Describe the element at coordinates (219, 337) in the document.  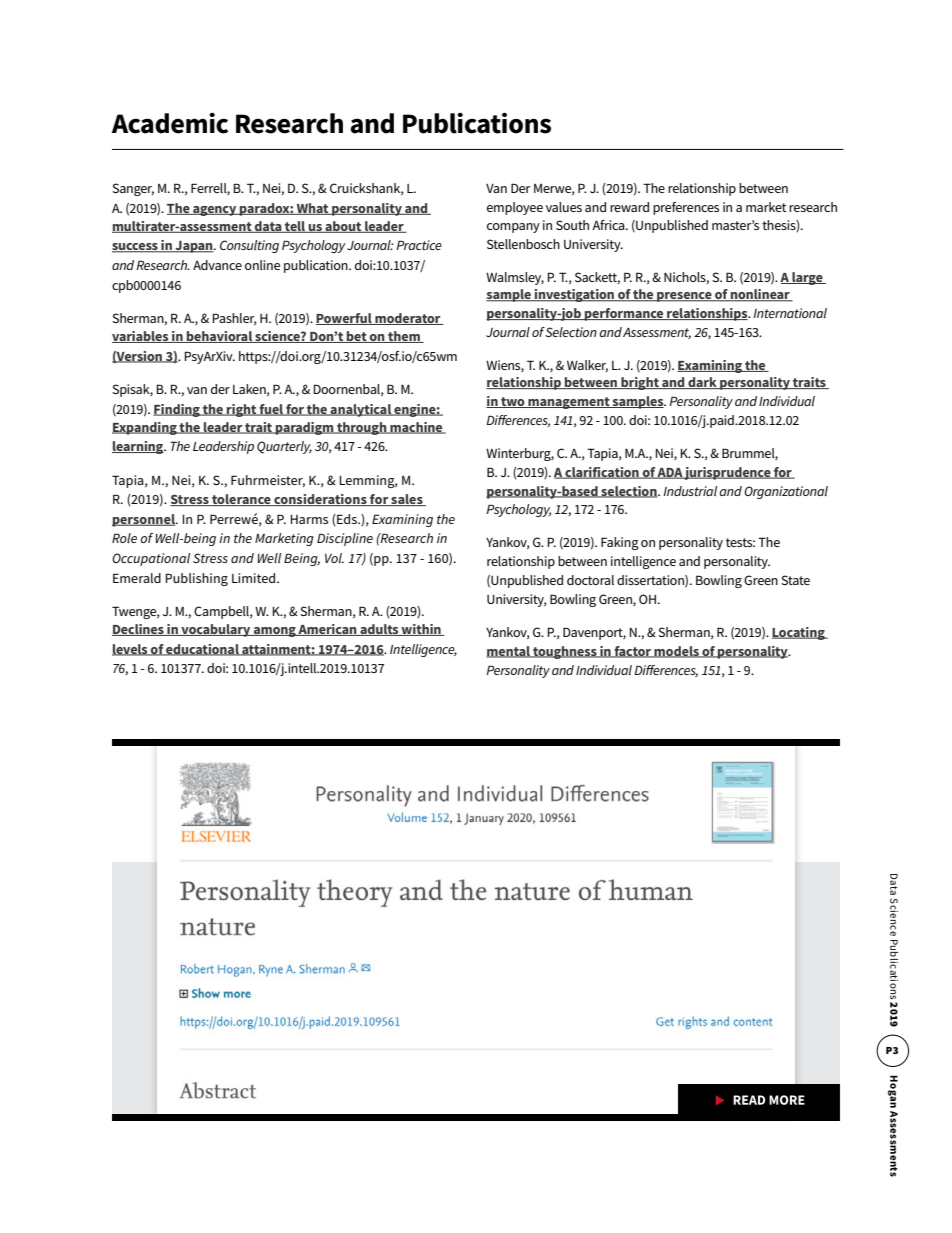
I see `behavioral` at that location.
